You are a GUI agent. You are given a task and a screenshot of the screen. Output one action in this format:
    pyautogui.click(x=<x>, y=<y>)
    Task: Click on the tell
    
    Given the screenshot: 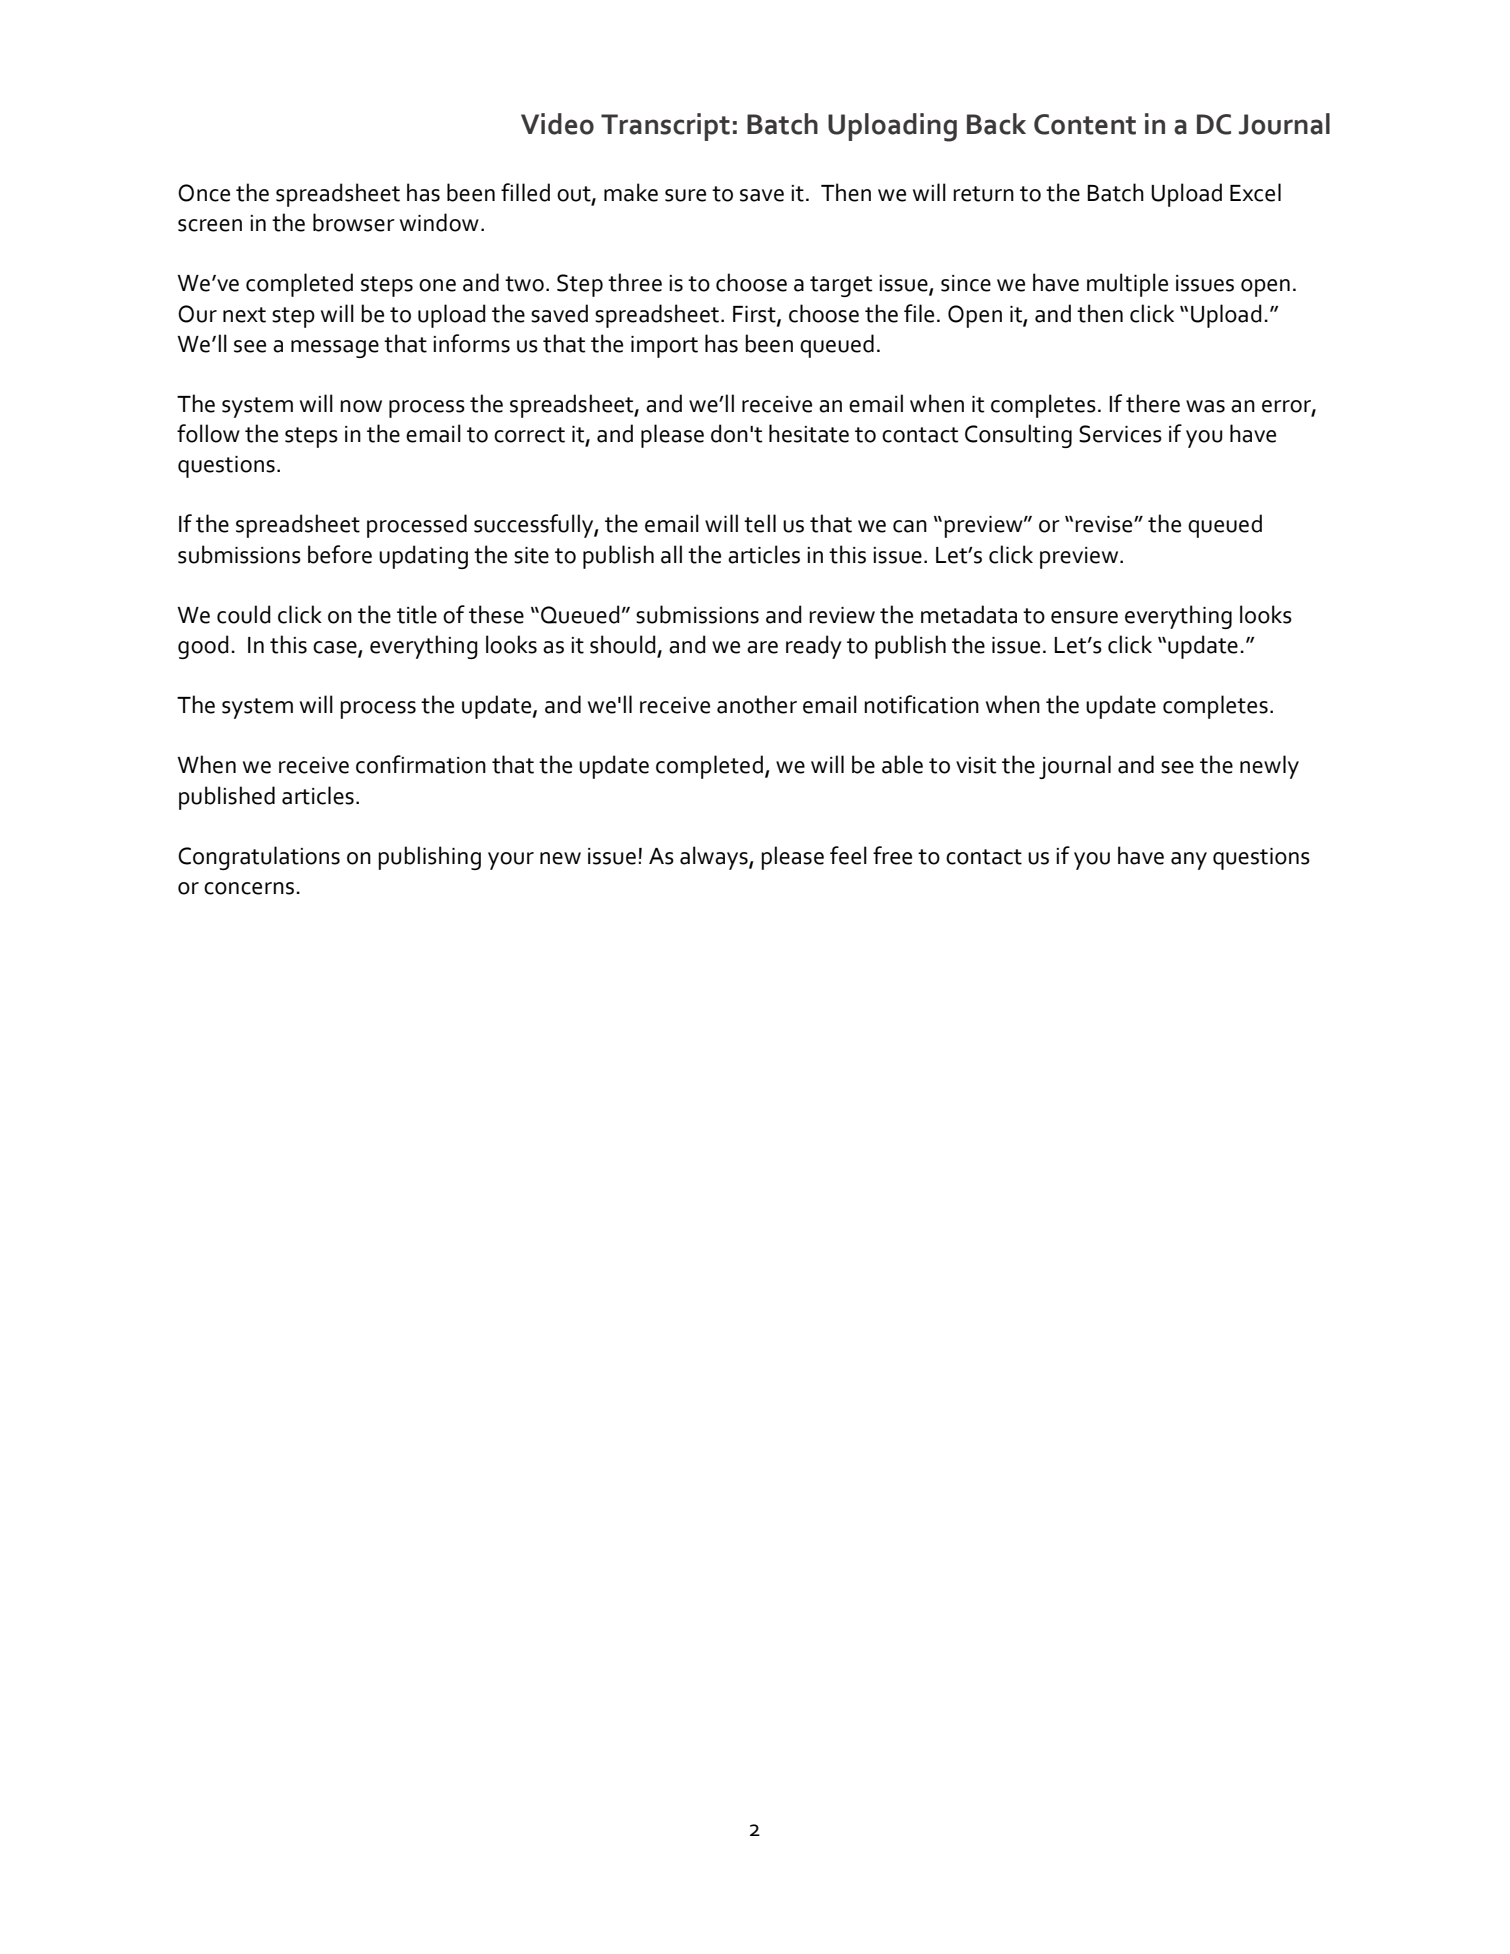 What is the action you would take?
    pyautogui.click(x=760, y=523)
